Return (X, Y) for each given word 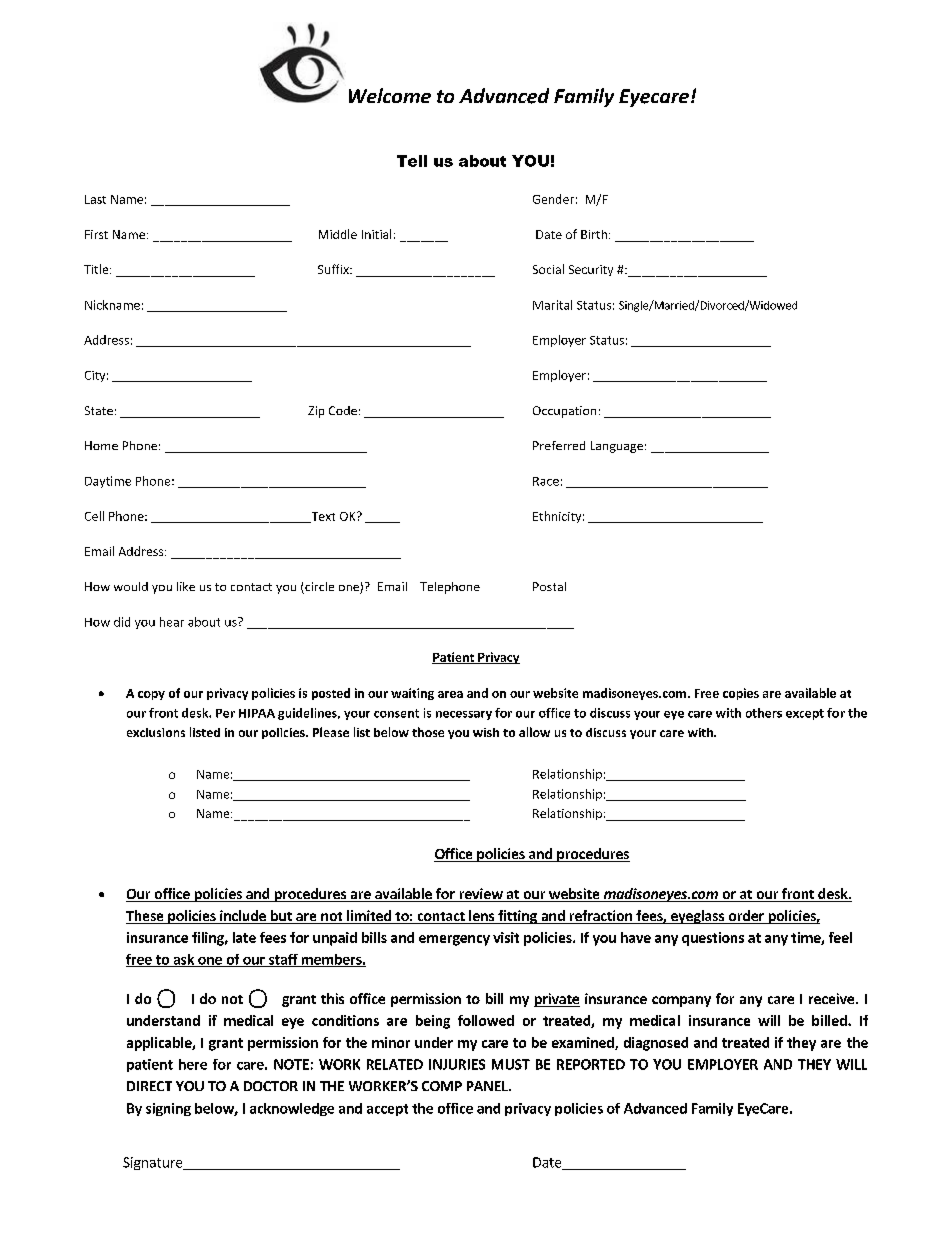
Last (95, 199)
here (193, 1064)
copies (741, 694)
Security (591, 270)
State (99, 410)
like (186, 586)
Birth (594, 234)
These (146, 917)
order (746, 917)
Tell (412, 161)
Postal (549, 586)
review (481, 895)
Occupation (564, 412)
